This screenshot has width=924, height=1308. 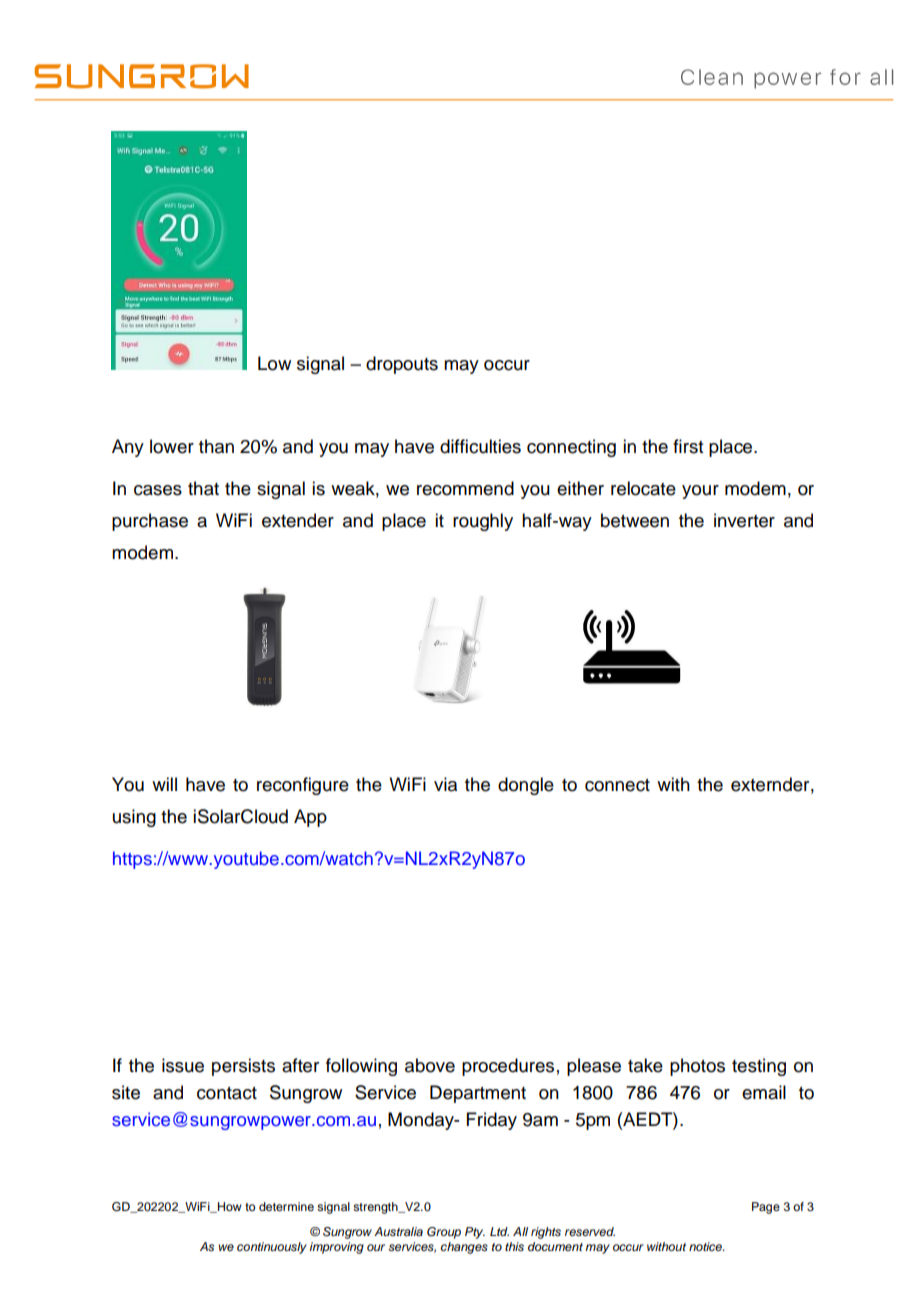 What do you see at coordinates (402, 365) in the screenshot?
I see `dropouts` at bounding box center [402, 365].
